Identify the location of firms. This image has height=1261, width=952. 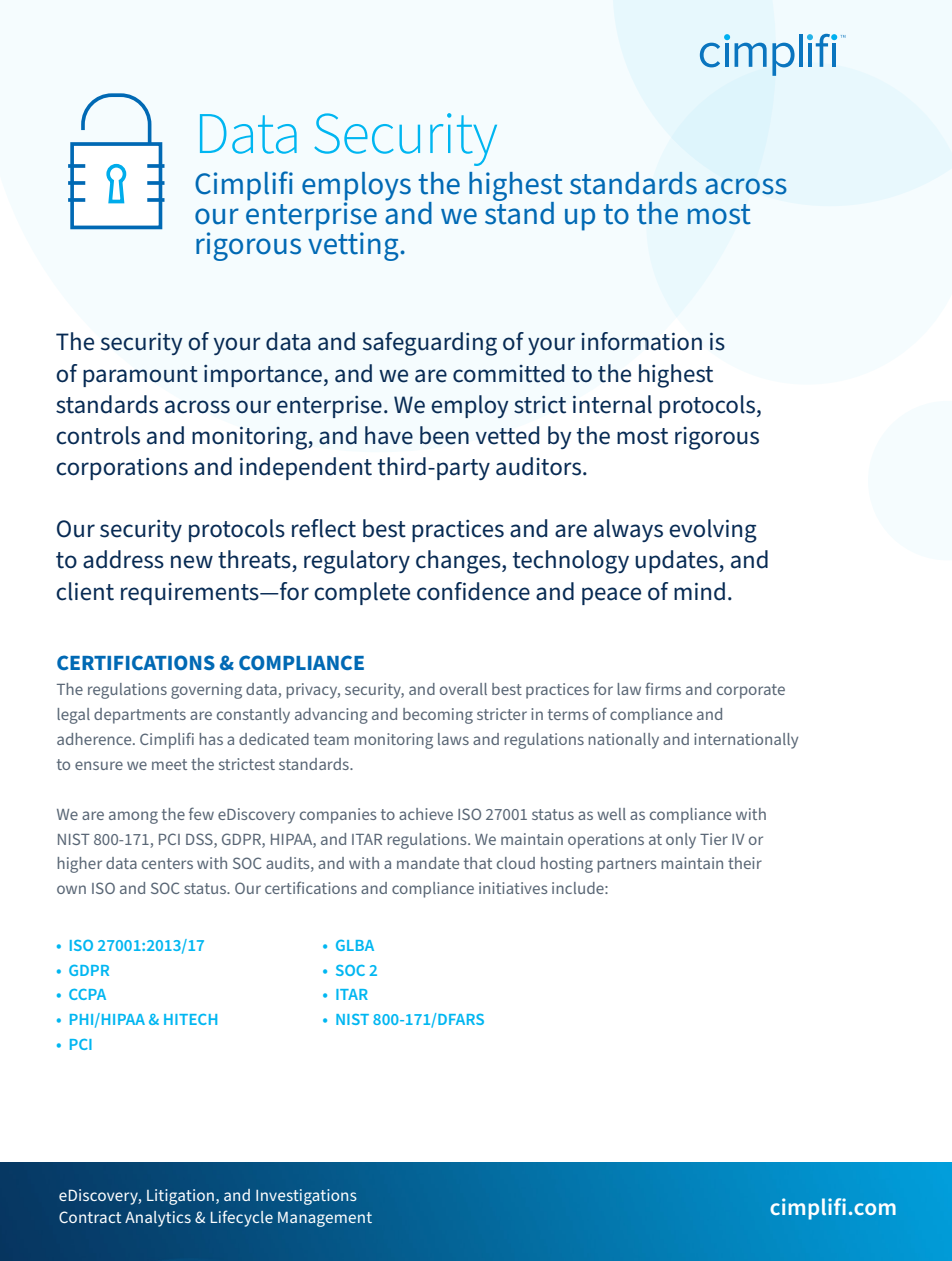
(663, 688).
